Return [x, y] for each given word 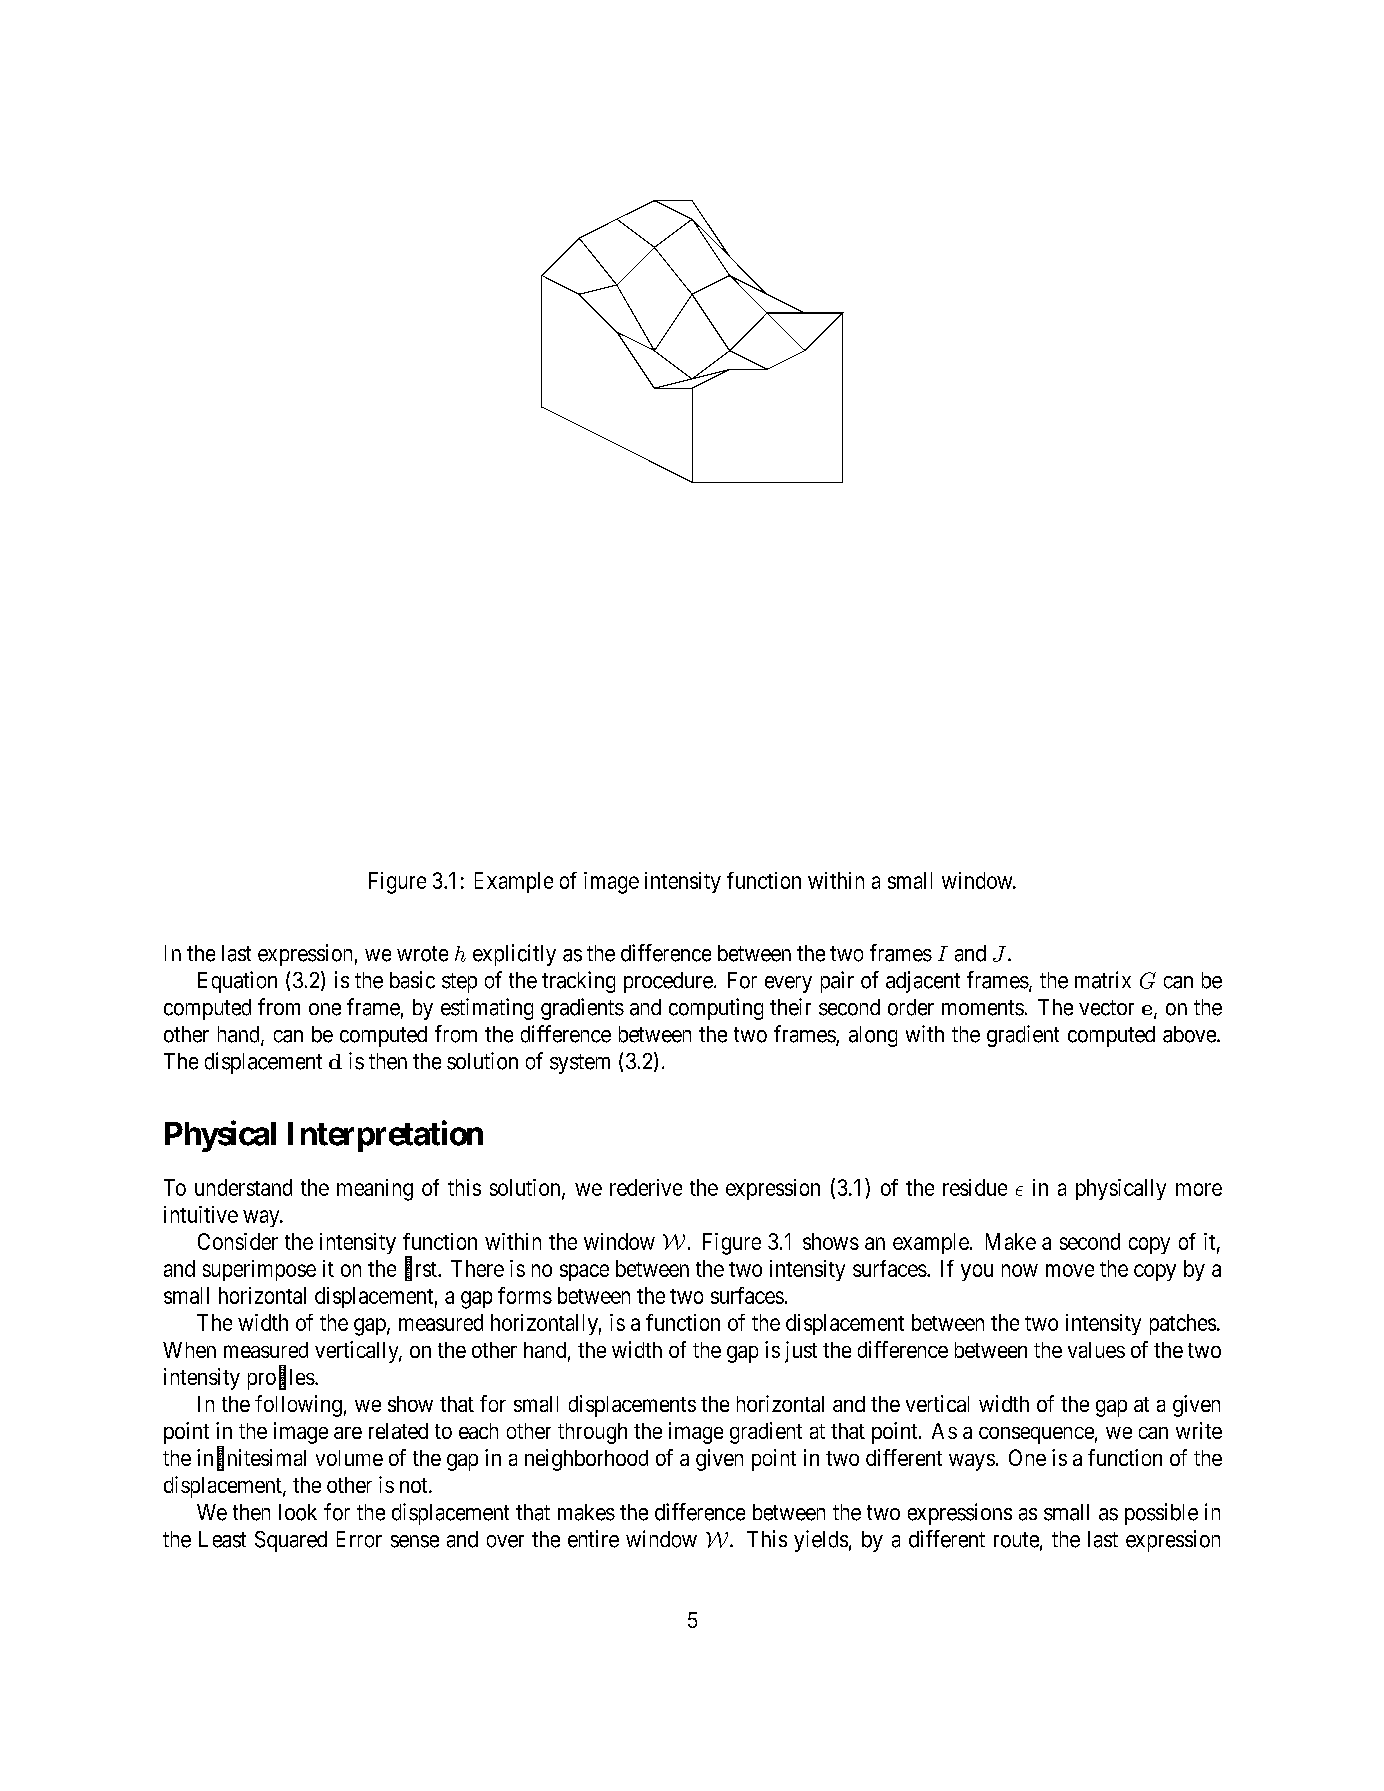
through [592, 1433]
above [1190, 1034]
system [580, 1064]
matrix [1103, 980]
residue [975, 1187]
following [298, 1406]
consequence [1036, 1435]
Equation [237, 982]
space [584, 1272]
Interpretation [385, 1136]
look [298, 1512]
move [1070, 1270]
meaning [375, 1190]
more [1199, 1189]
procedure [668, 982]
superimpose [259, 1270]
